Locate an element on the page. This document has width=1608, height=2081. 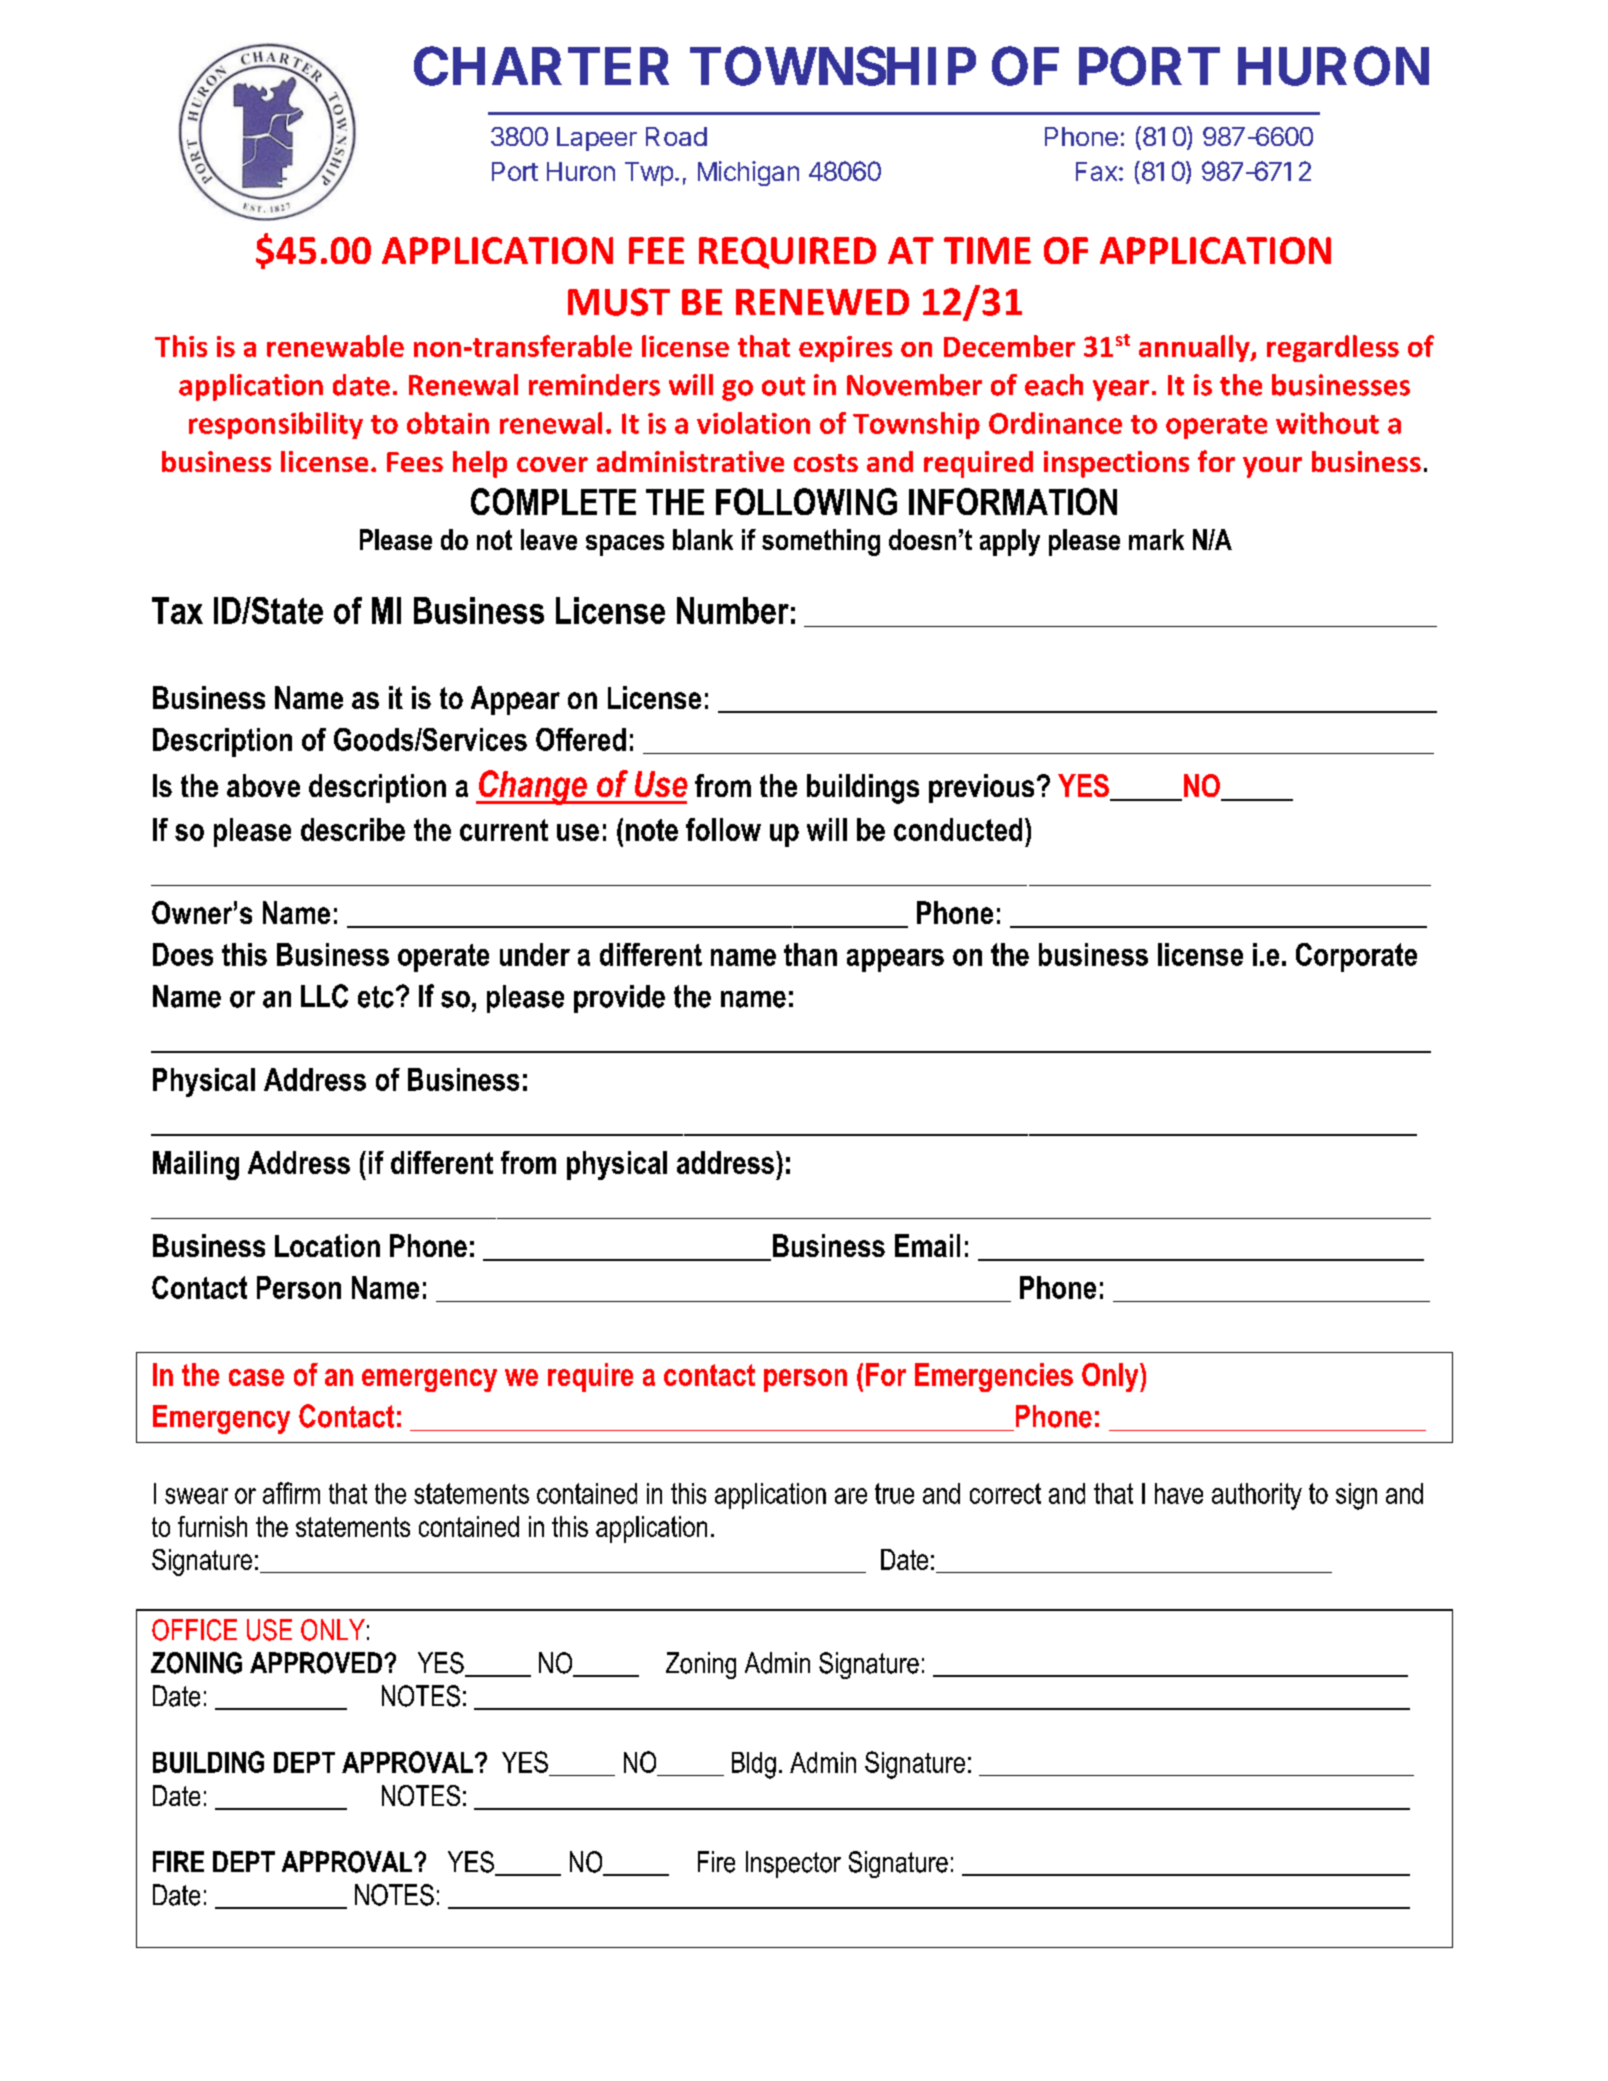
Bldg is located at coordinates (754, 1765).
